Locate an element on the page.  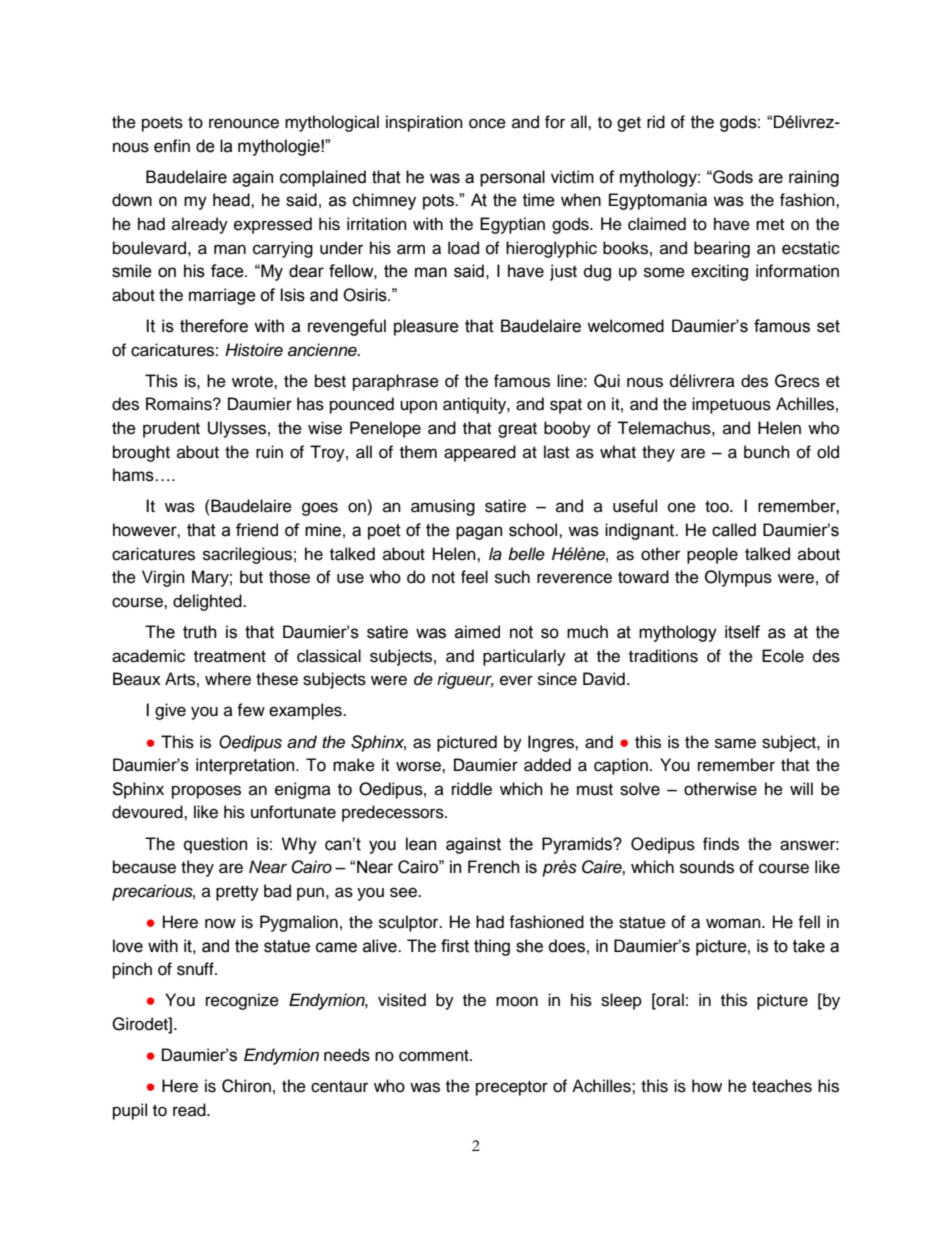
pupil is located at coordinates (130, 1111).
